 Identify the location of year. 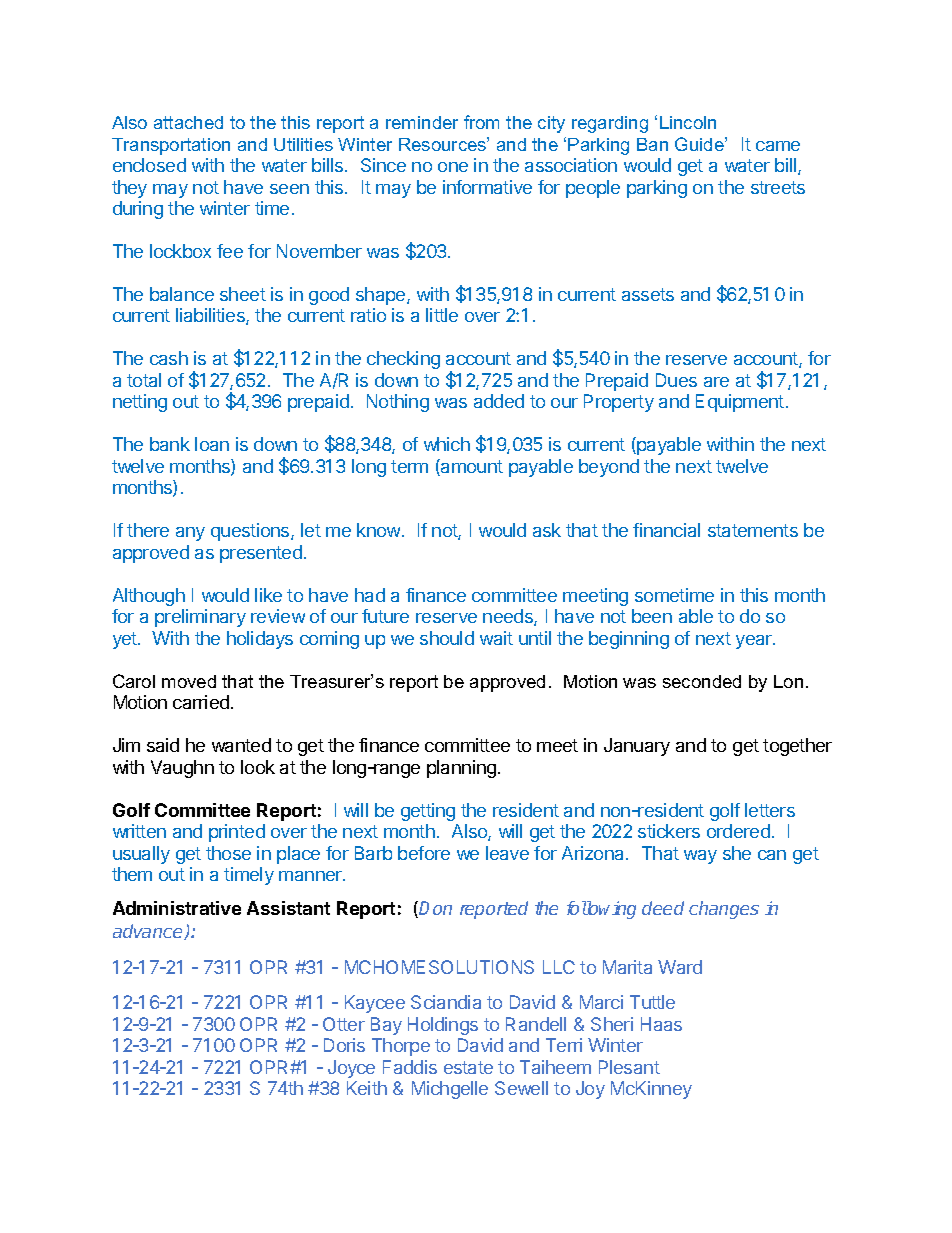
(755, 642).
